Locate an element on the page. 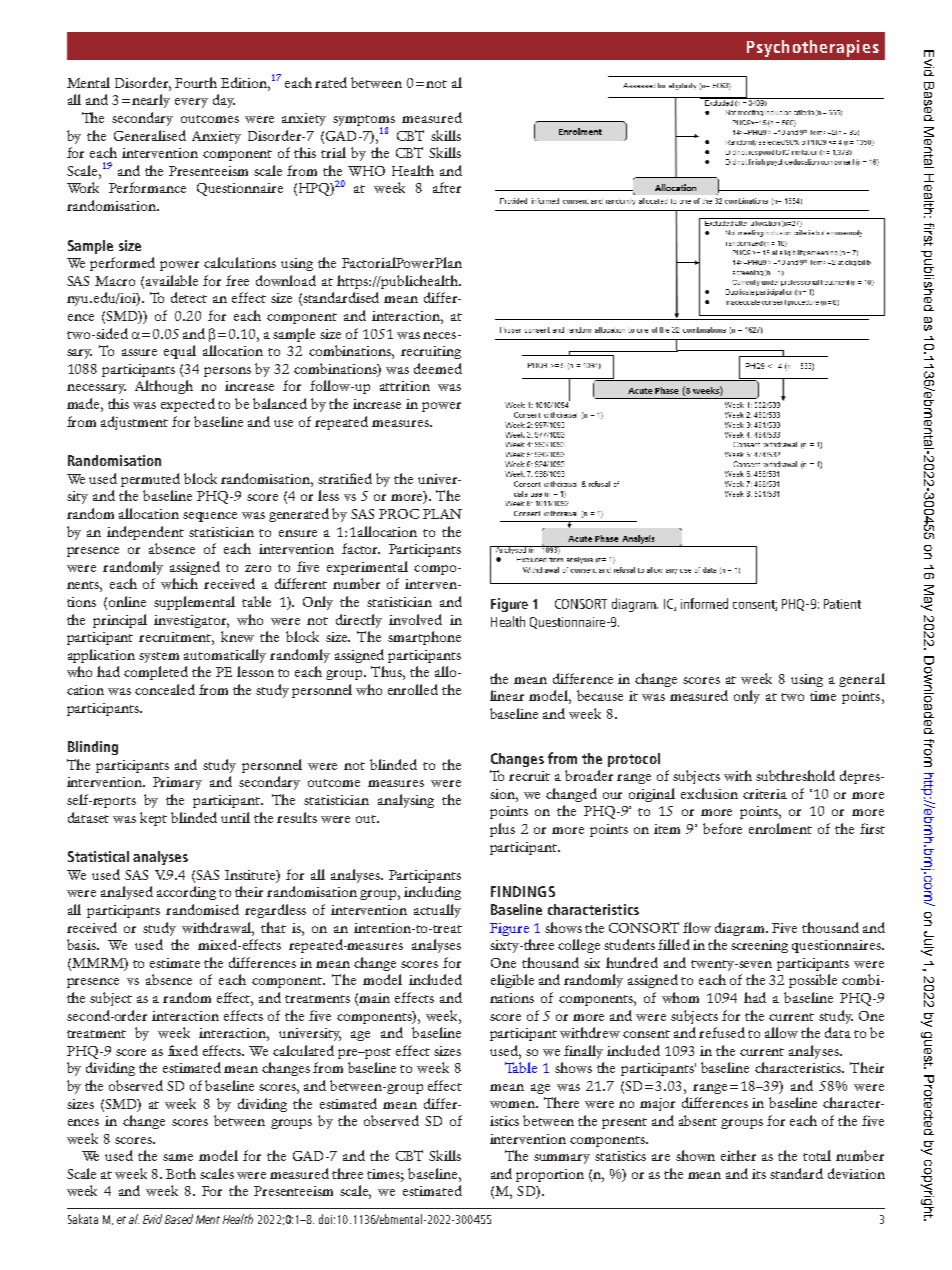 The height and width of the page is (1270, 952). plus is located at coordinates (502, 830).
